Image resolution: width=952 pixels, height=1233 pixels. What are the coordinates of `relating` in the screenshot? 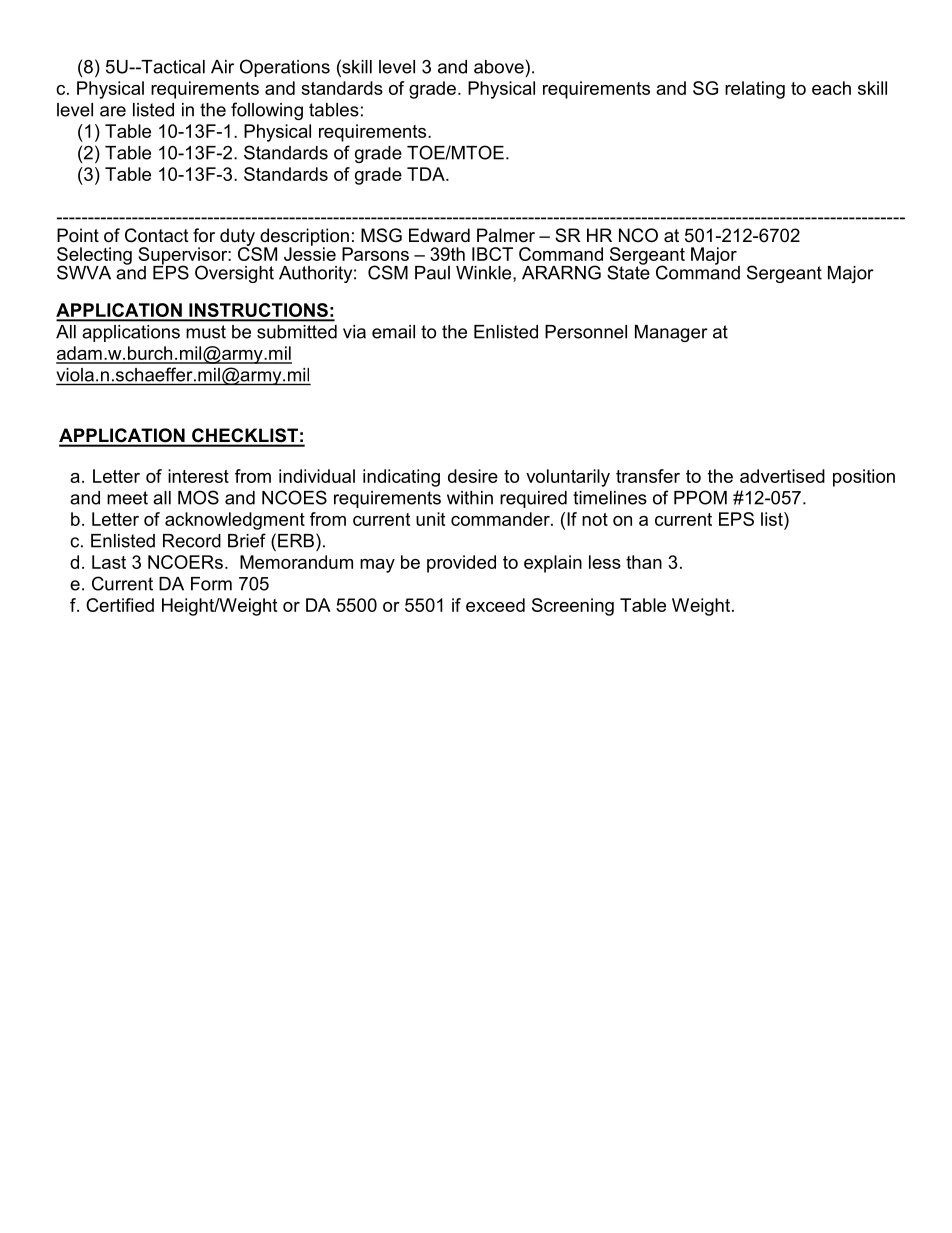 It's located at (755, 90).
